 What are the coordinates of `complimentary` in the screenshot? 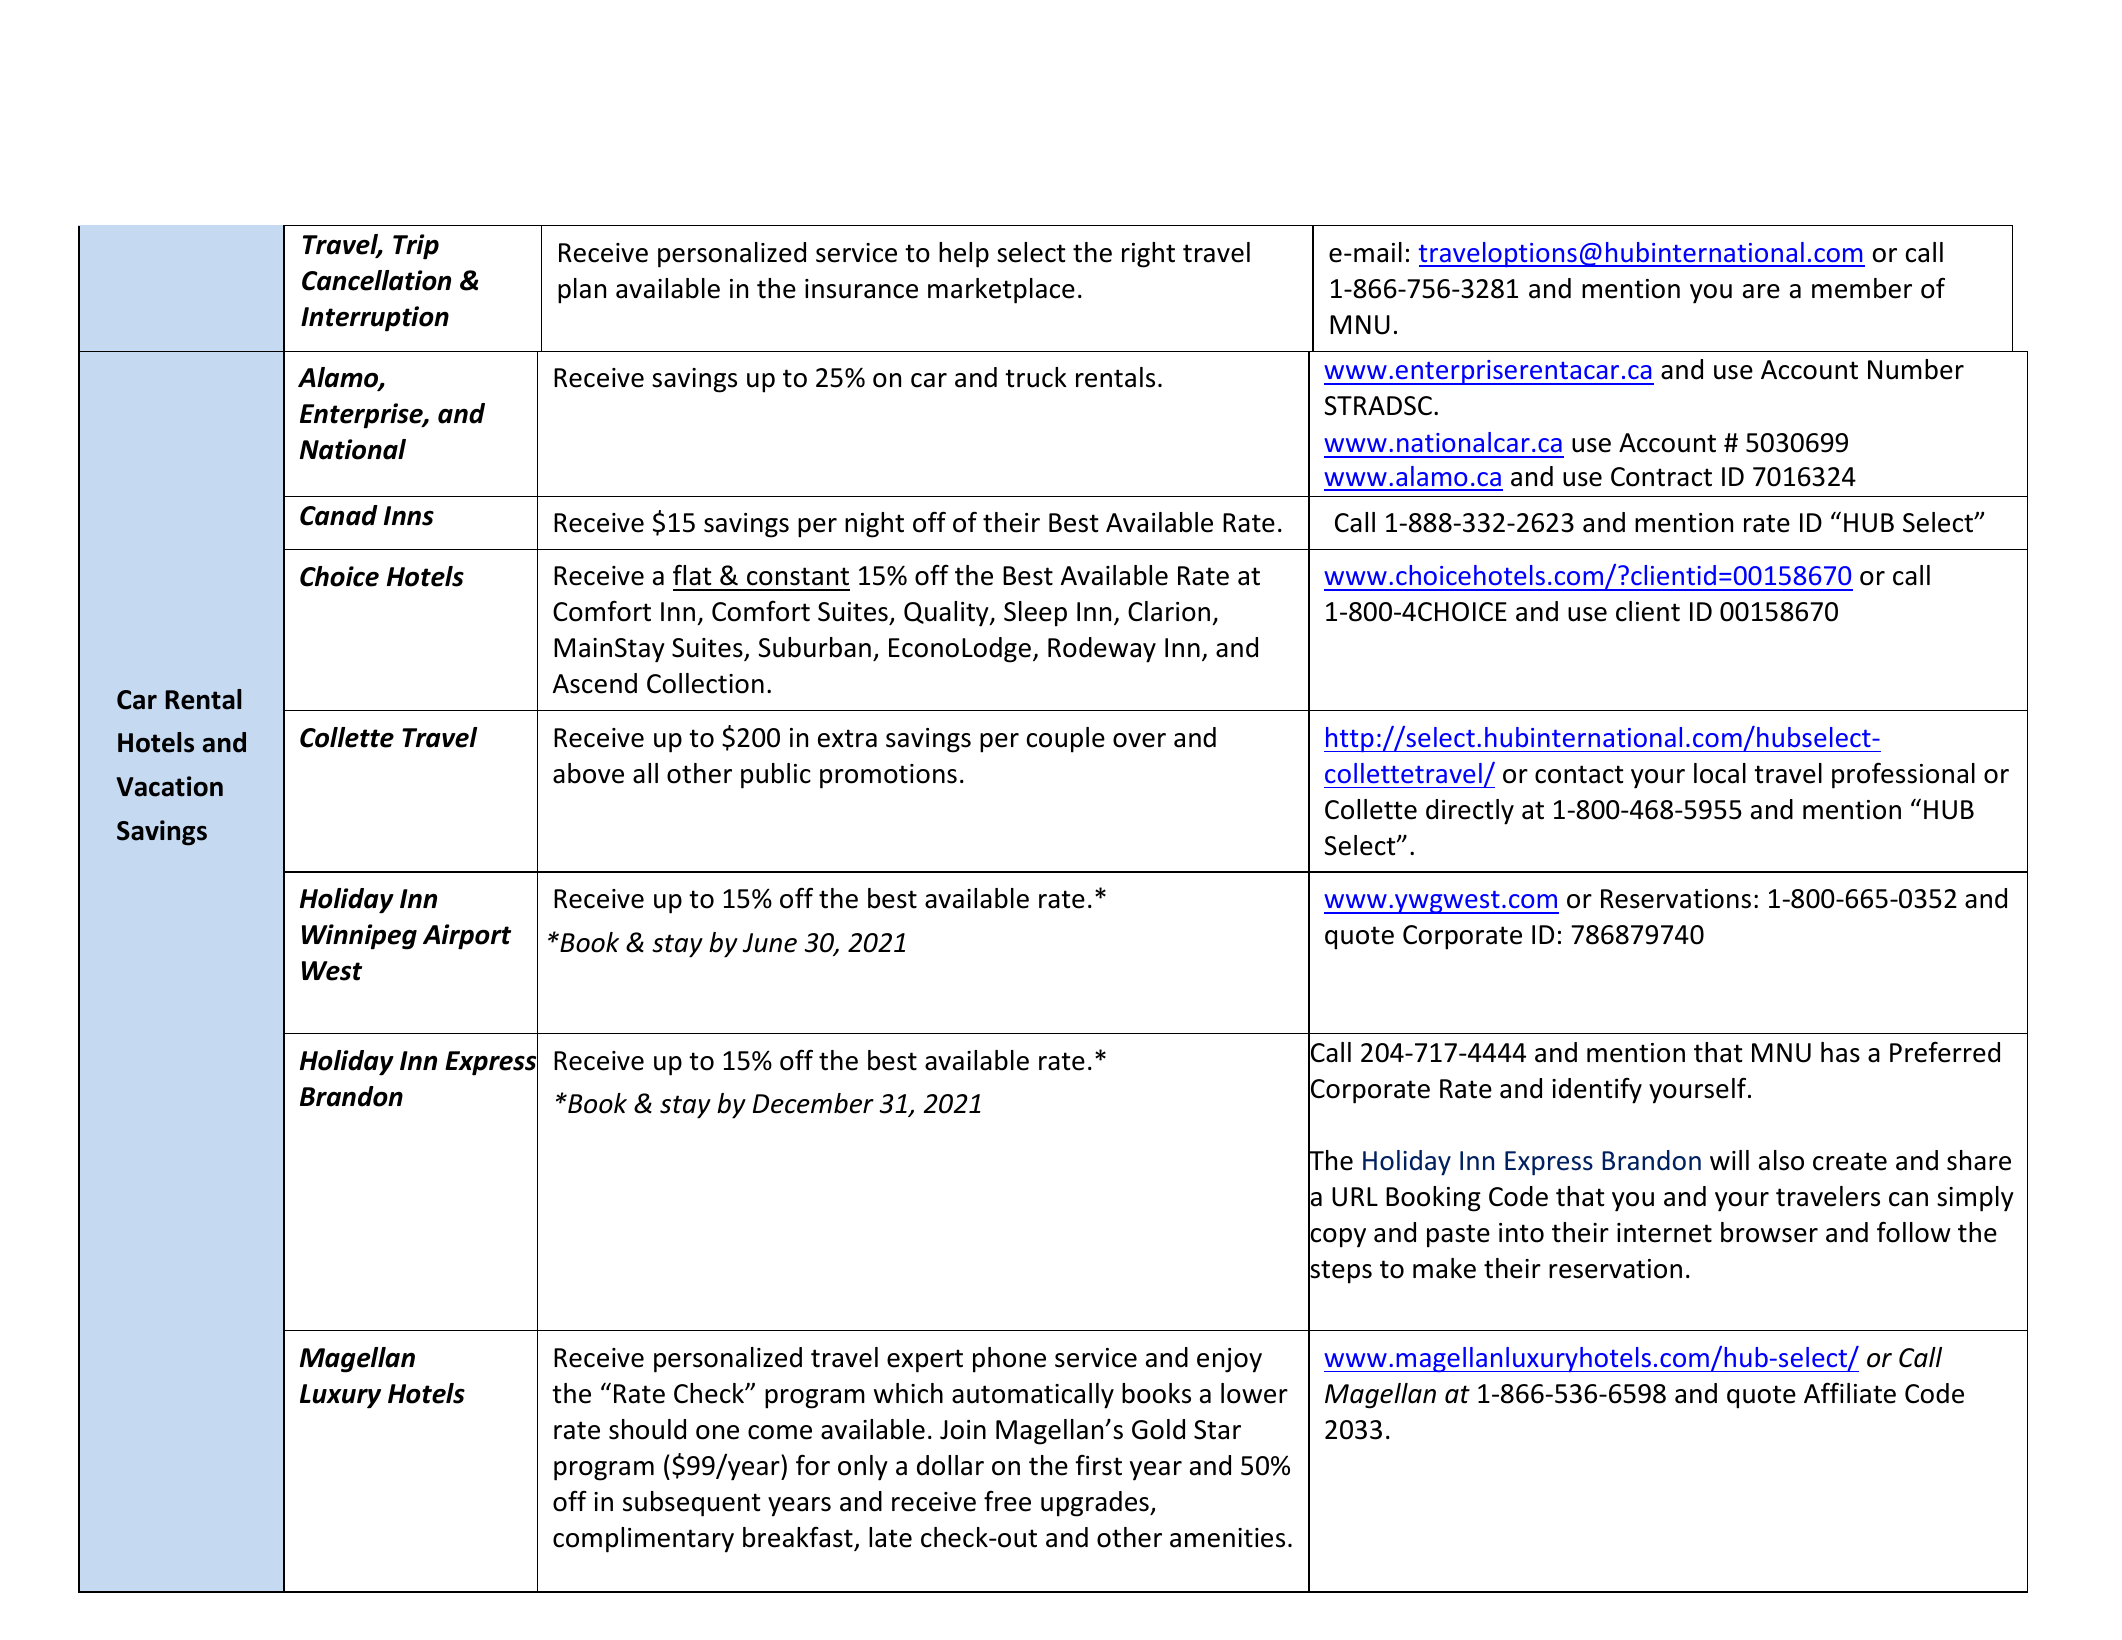 It's located at (643, 1540).
